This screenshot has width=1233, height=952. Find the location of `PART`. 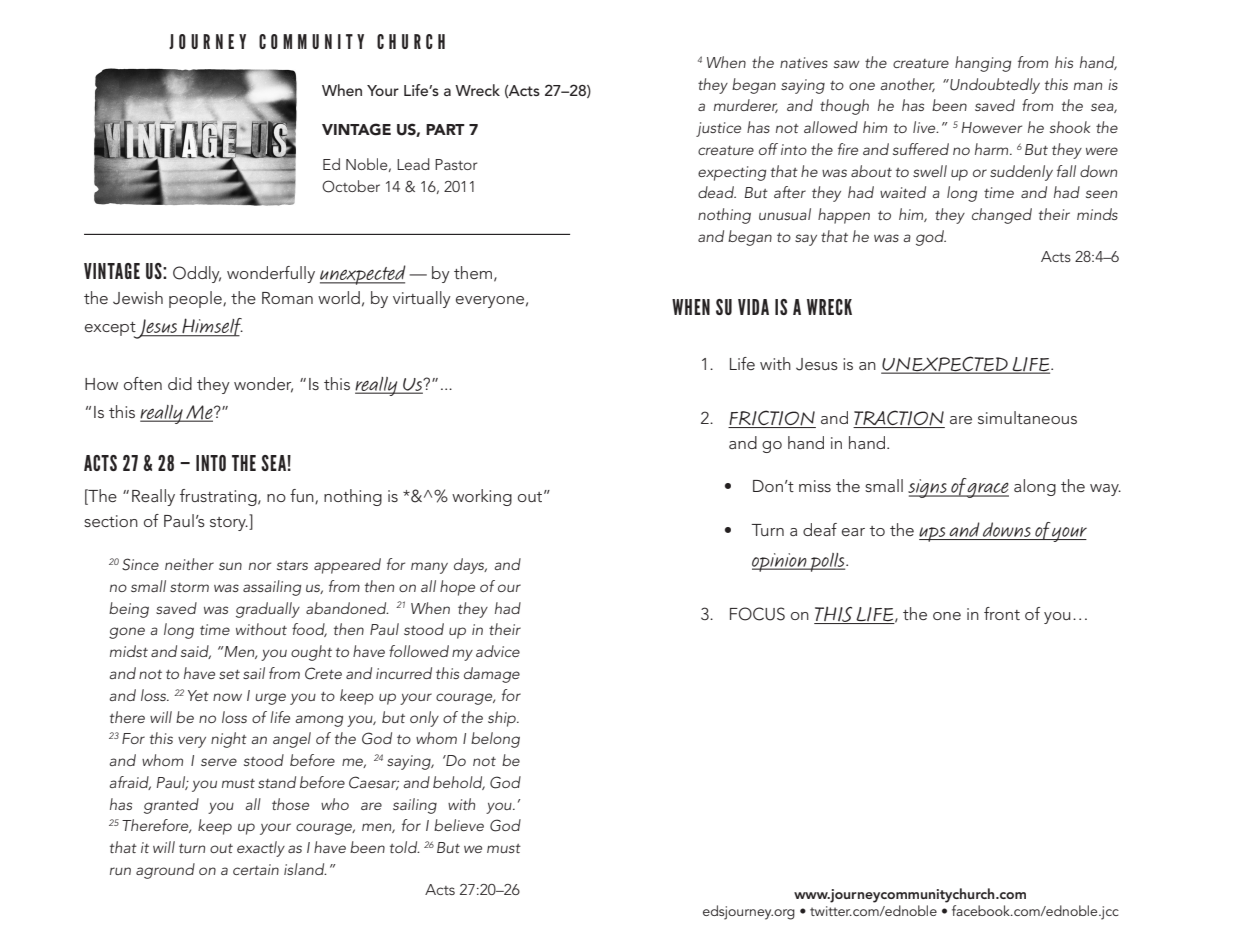

PART is located at coordinates (445, 129).
